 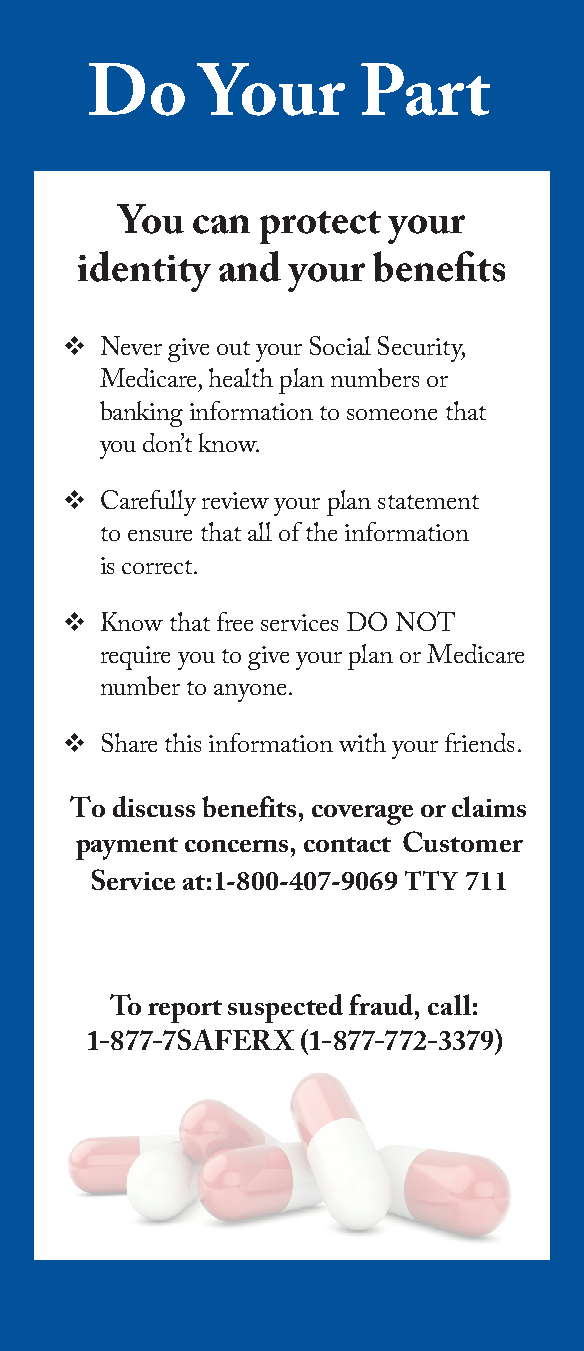 What do you see at coordinates (183, 742) in the document?
I see `this` at bounding box center [183, 742].
